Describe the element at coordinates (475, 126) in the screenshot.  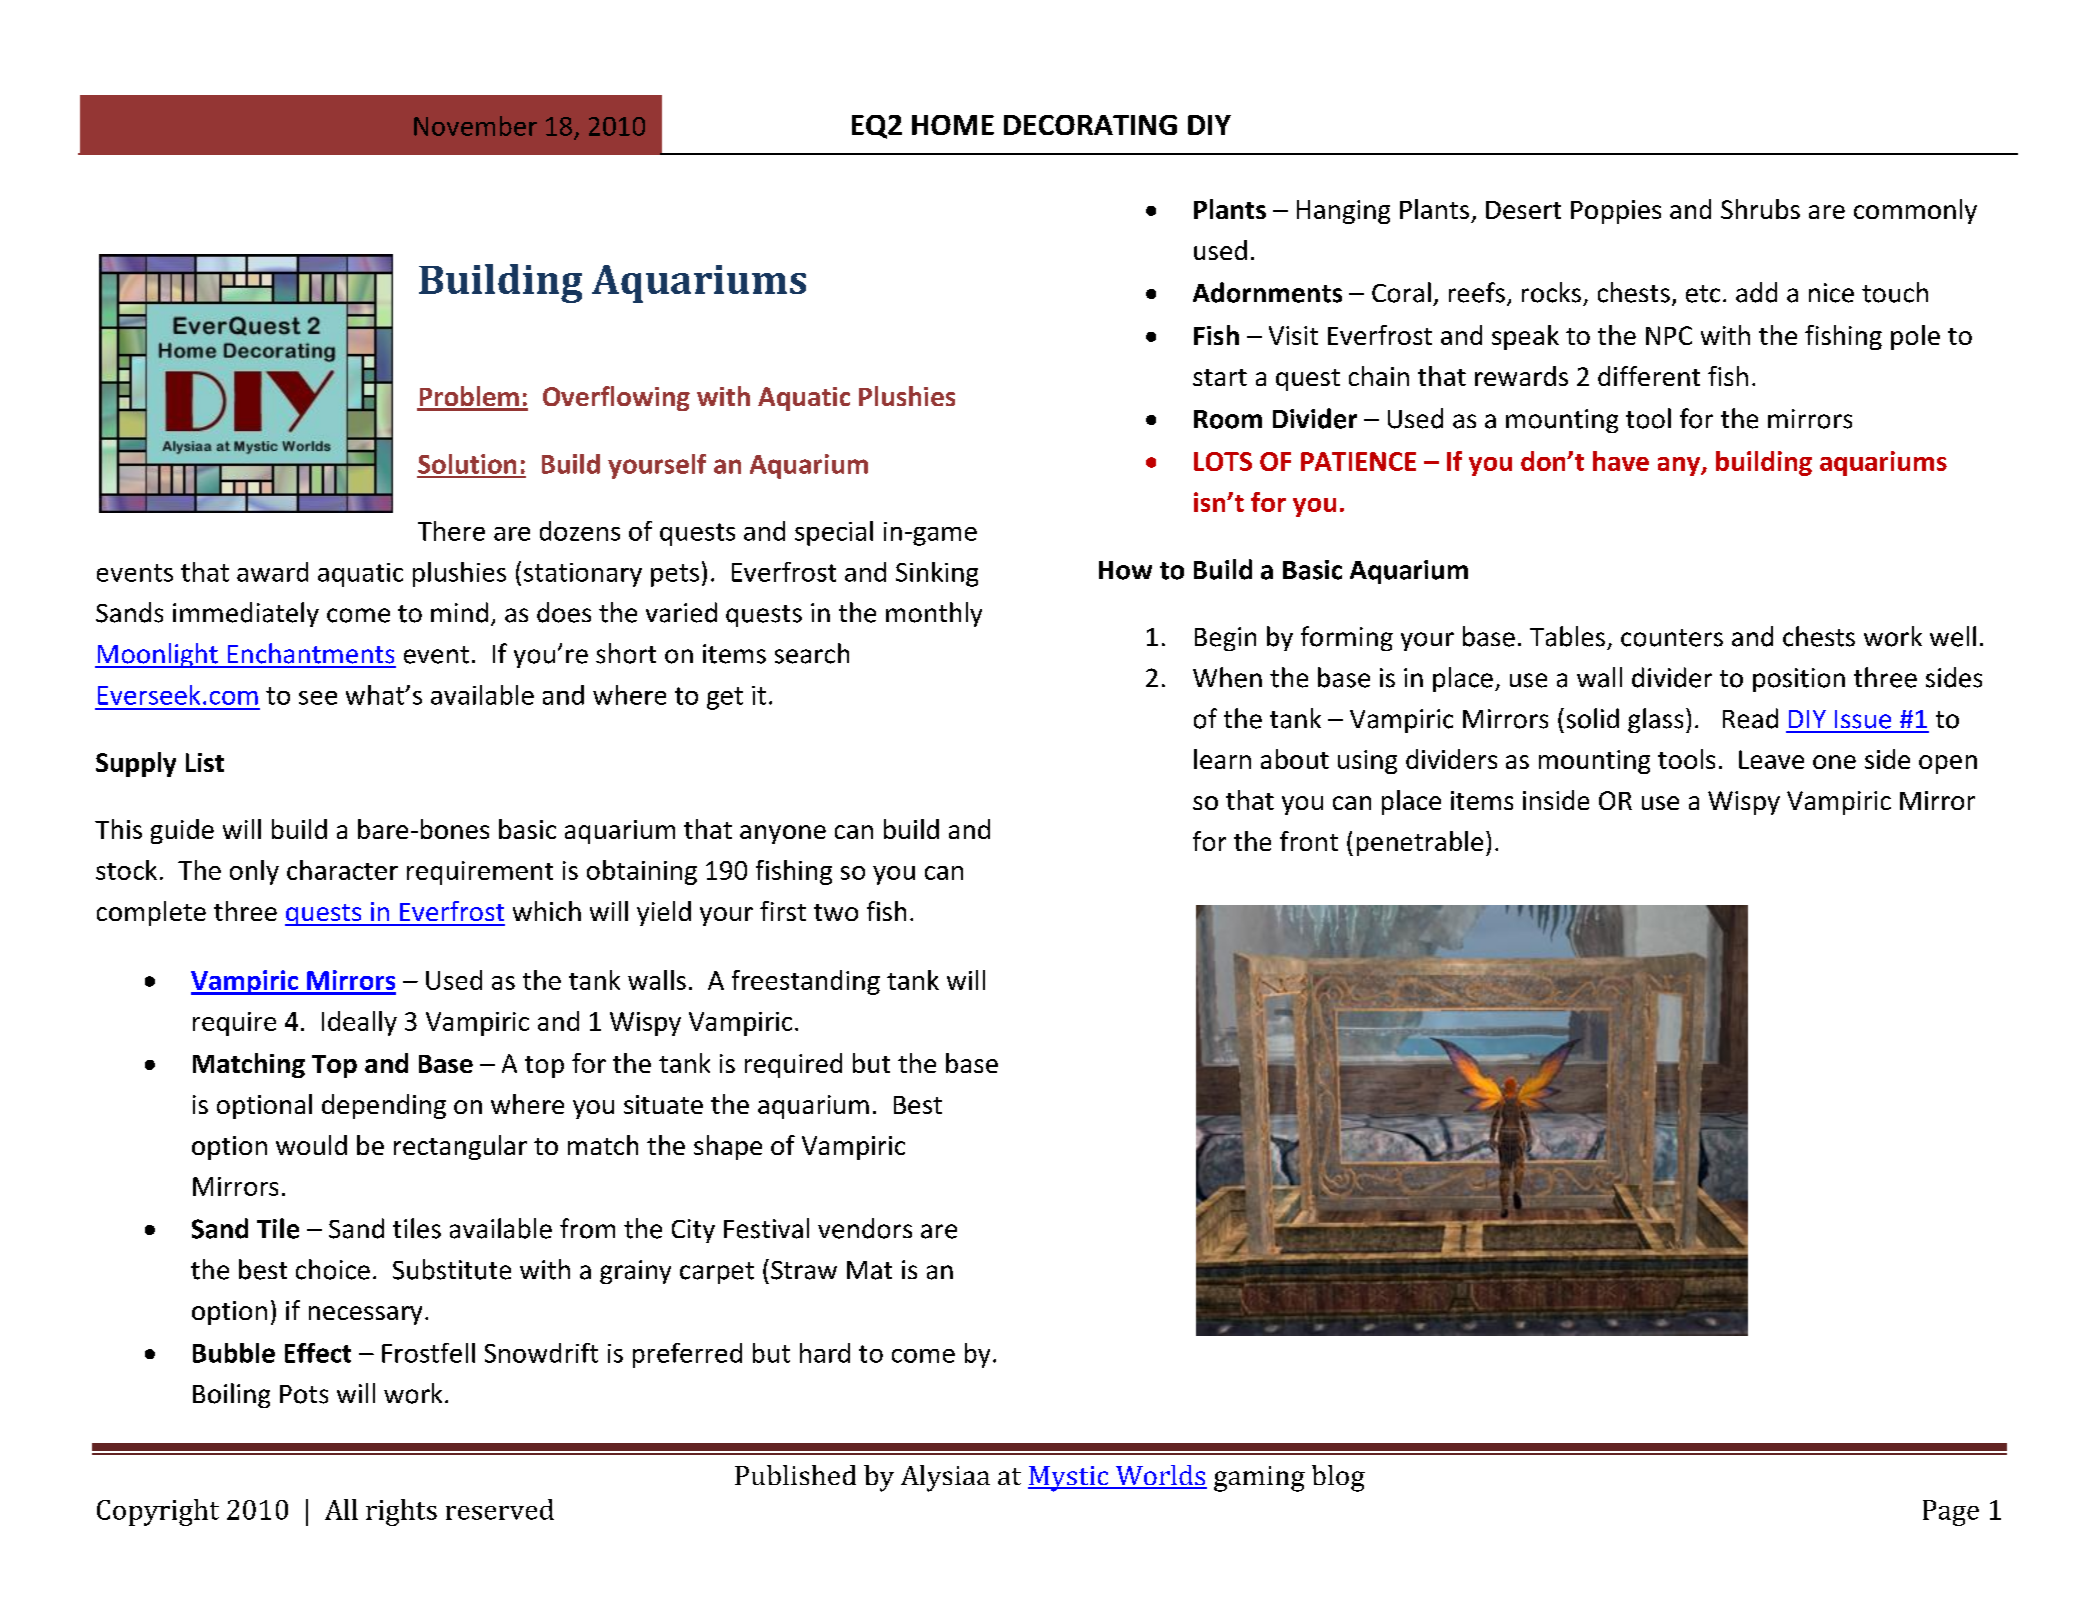
I see `November` at that location.
